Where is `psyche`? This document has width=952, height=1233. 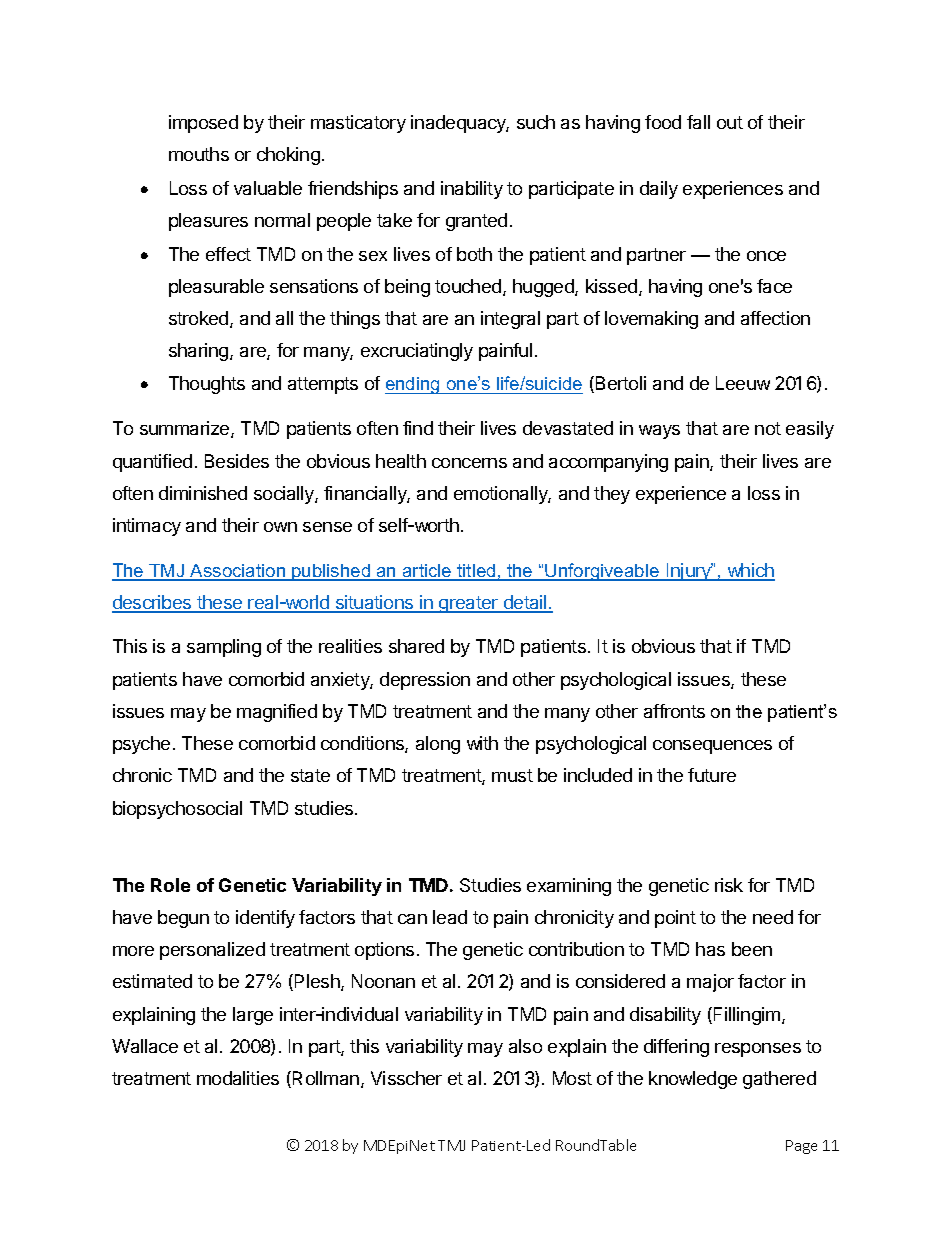 psyche is located at coordinates (141, 745).
